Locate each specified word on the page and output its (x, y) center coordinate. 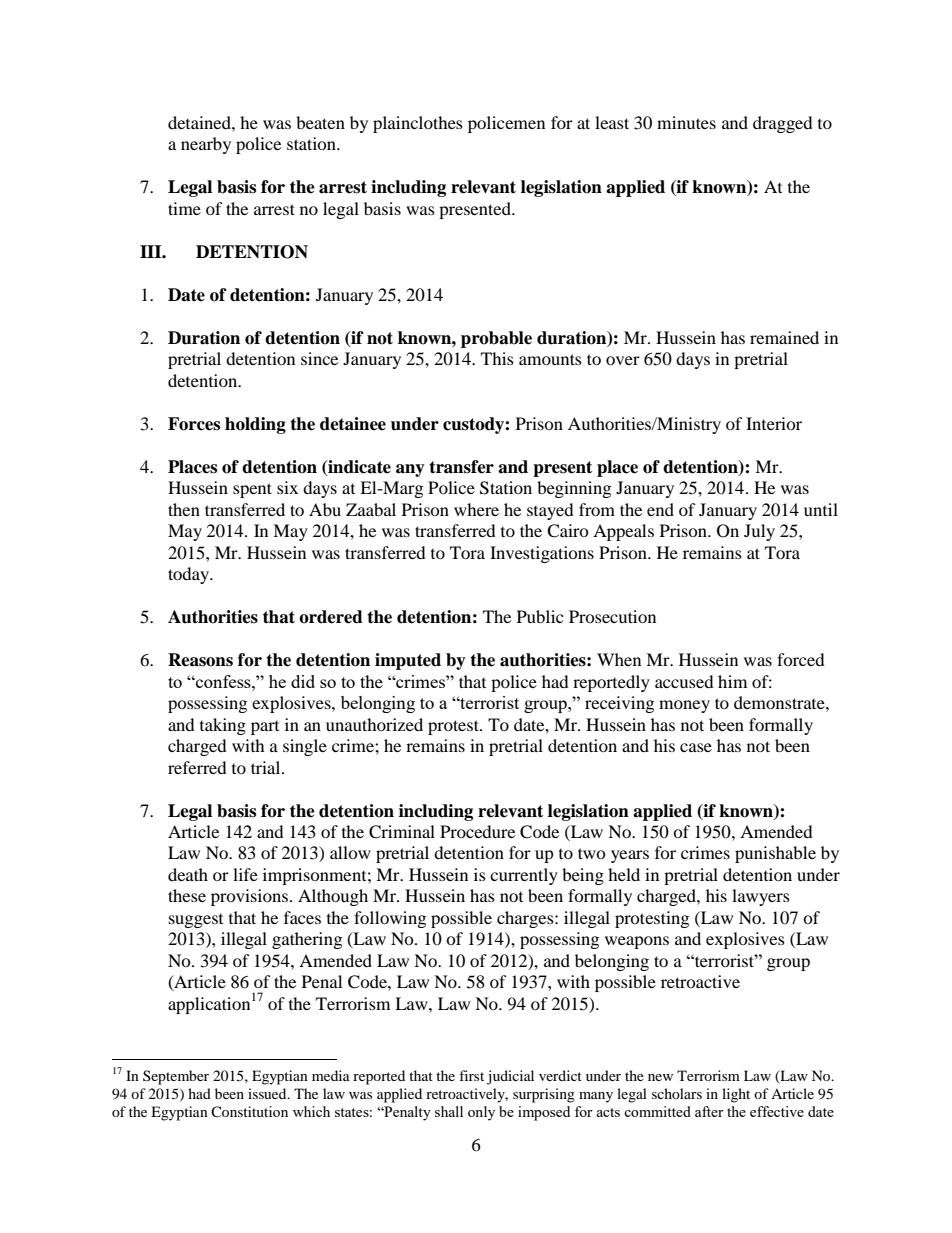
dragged (783, 124)
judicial (510, 1077)
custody (474, 425)
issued (268, 1093)
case (696, 747)
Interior (774, 423)
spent (252, 490)
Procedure (477, 831)
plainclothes (418, 124)
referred (197, 767)
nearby (206, 145)
